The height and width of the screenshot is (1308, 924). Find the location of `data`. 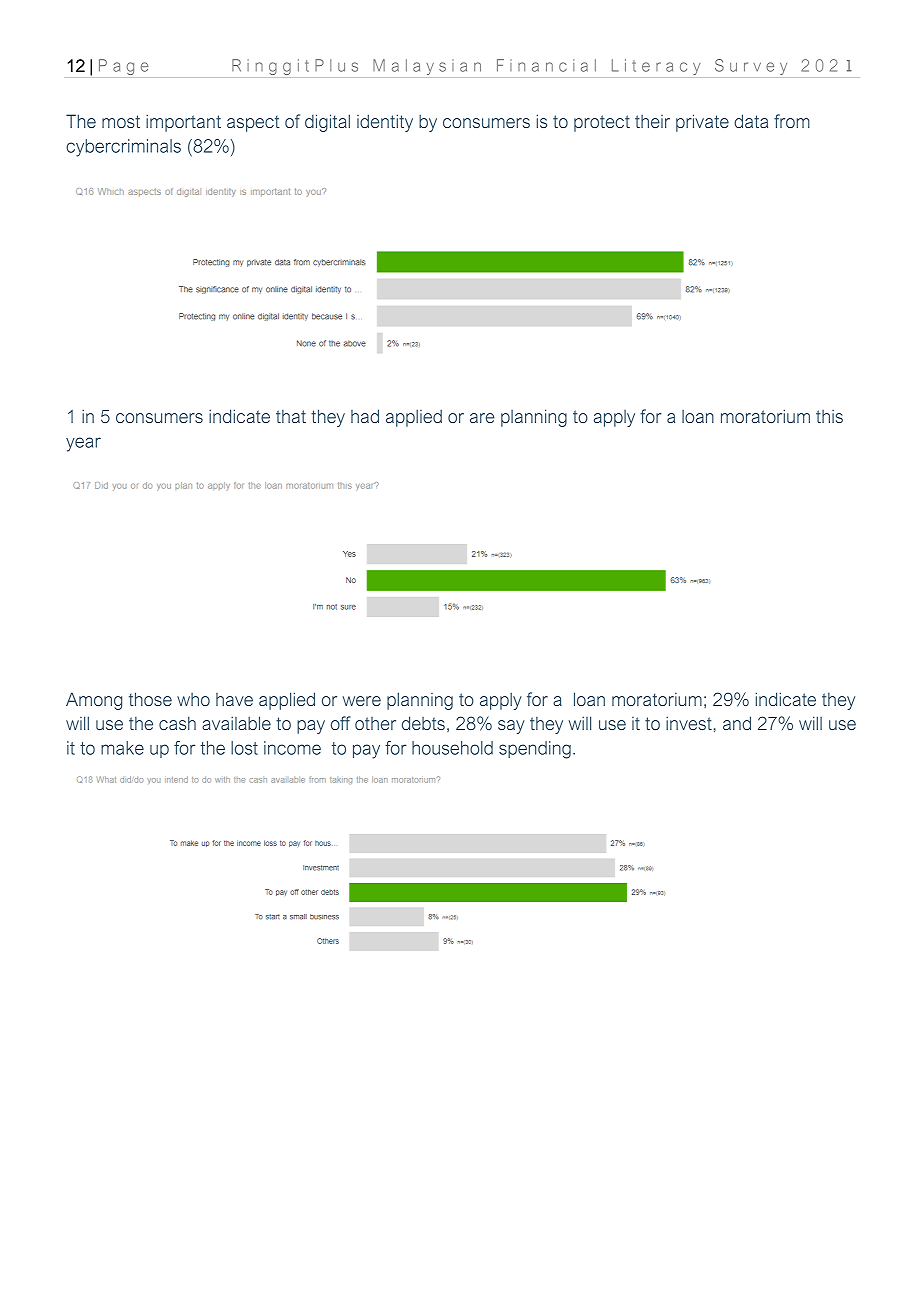

data is located at coordinates (751, 121).
